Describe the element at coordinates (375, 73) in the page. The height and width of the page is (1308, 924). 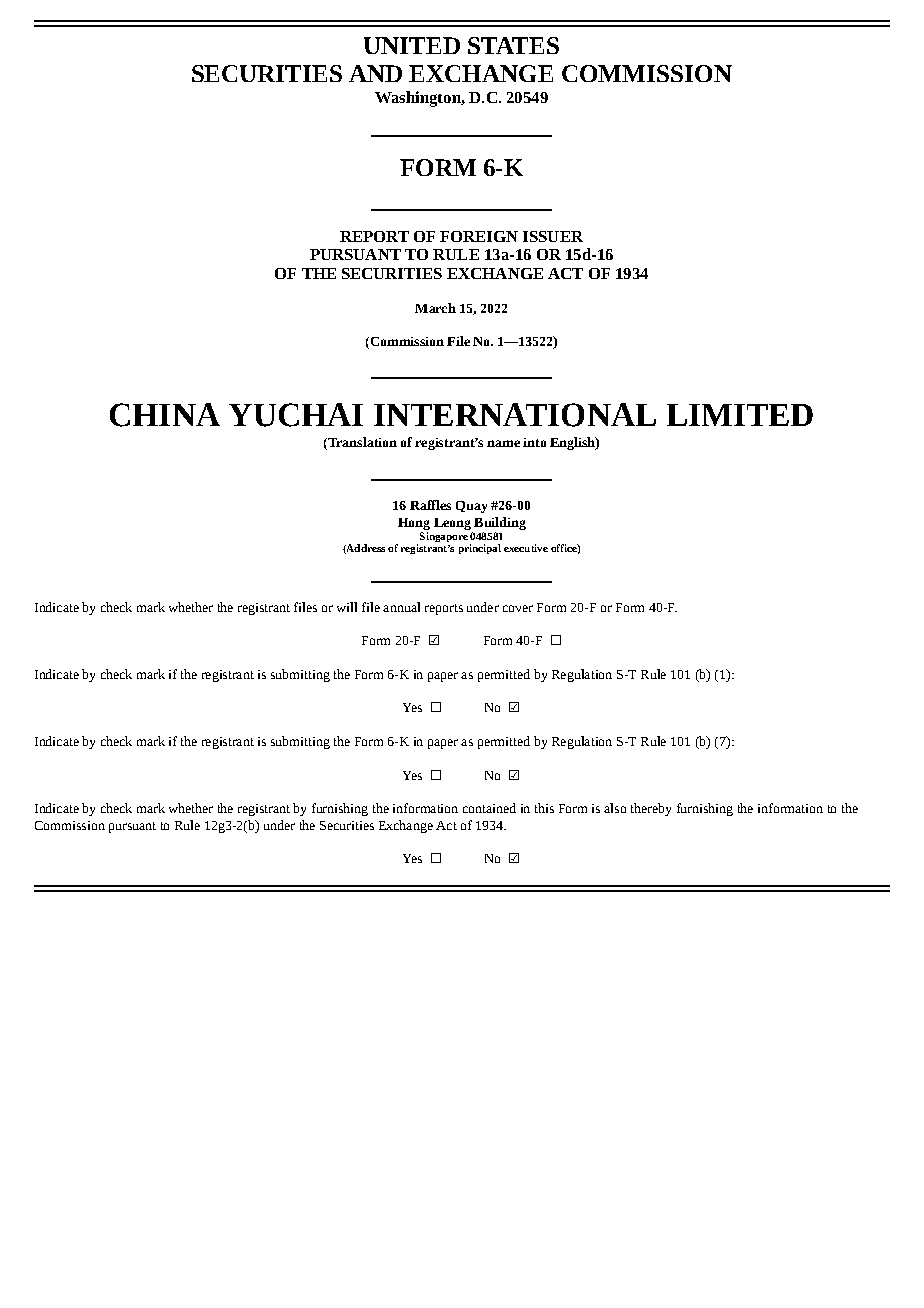
I see `AND` at that location.
